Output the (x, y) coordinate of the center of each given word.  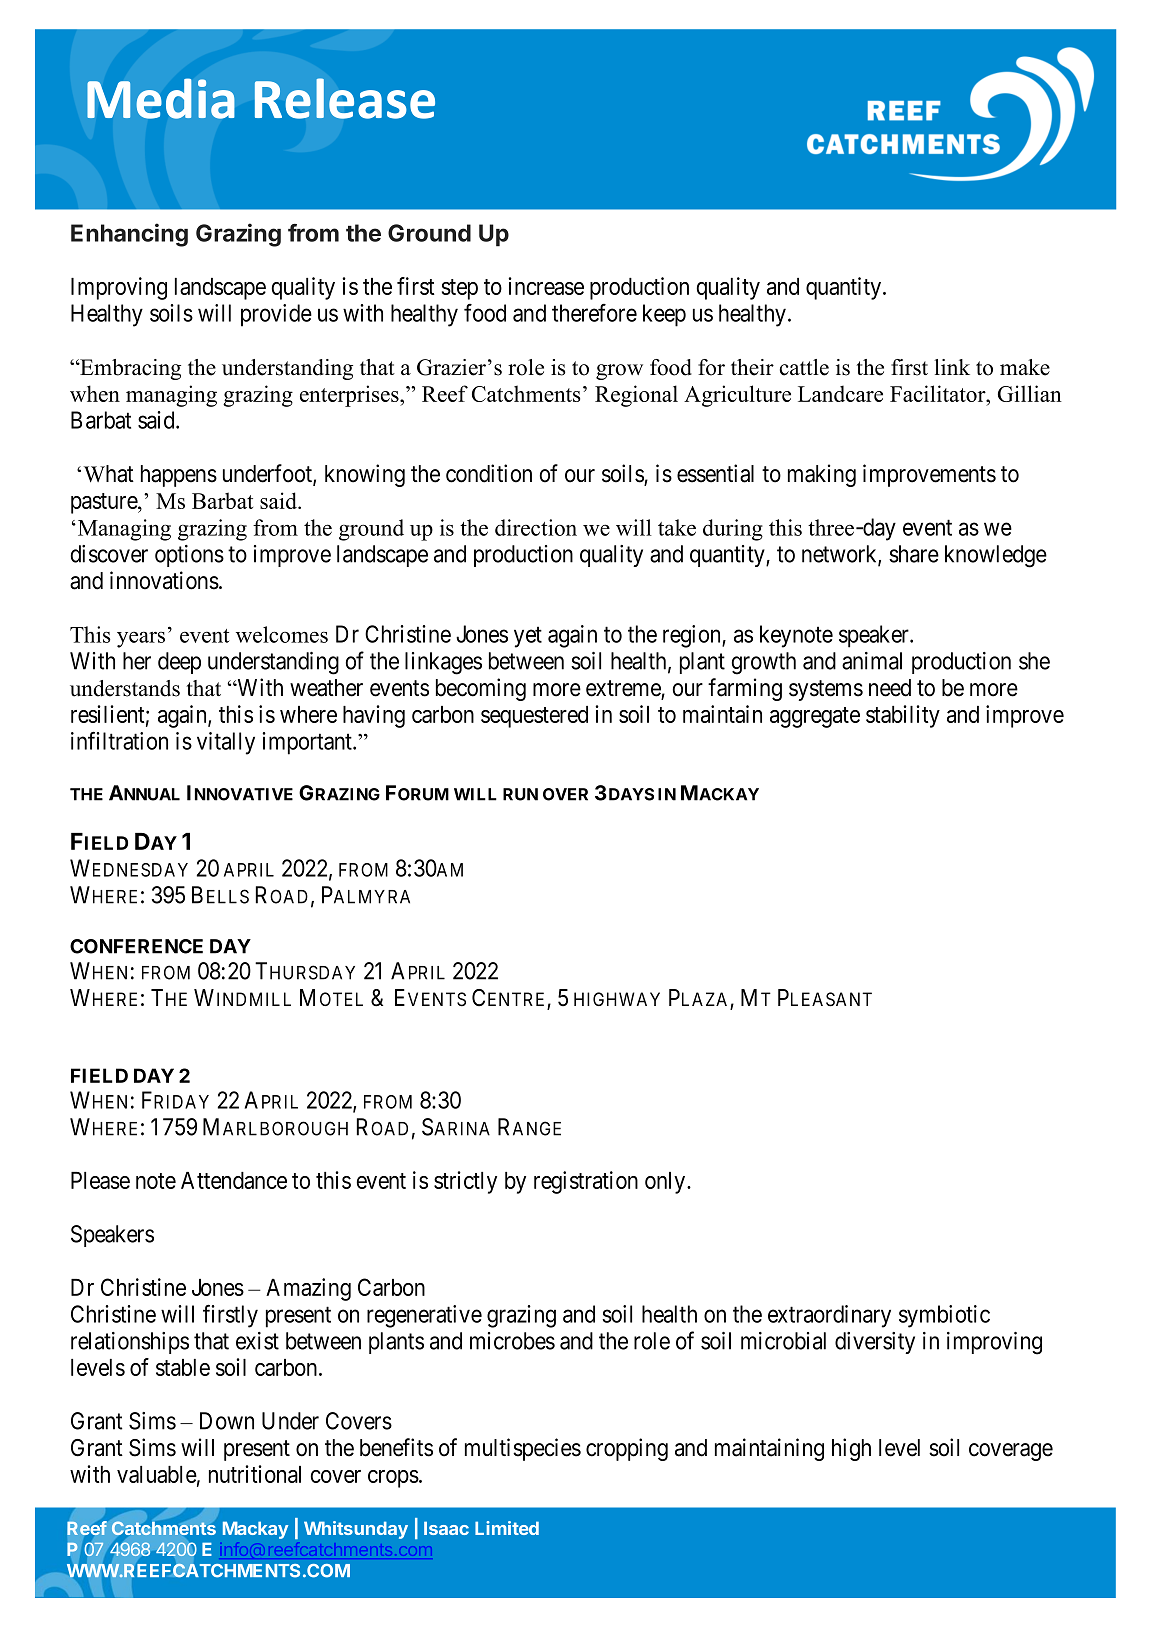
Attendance (234, 1180)
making (822, 475)
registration (586, 1182)
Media (160, 99)
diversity (875, 1343)
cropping (627, 1449)
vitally (226, 743)
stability (903, 716)
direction (536, 527)
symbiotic (944, 1316)
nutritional (255, 1474)
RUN (520, 794)
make (1025, 367)
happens (179, 476)
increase (546, 286)
